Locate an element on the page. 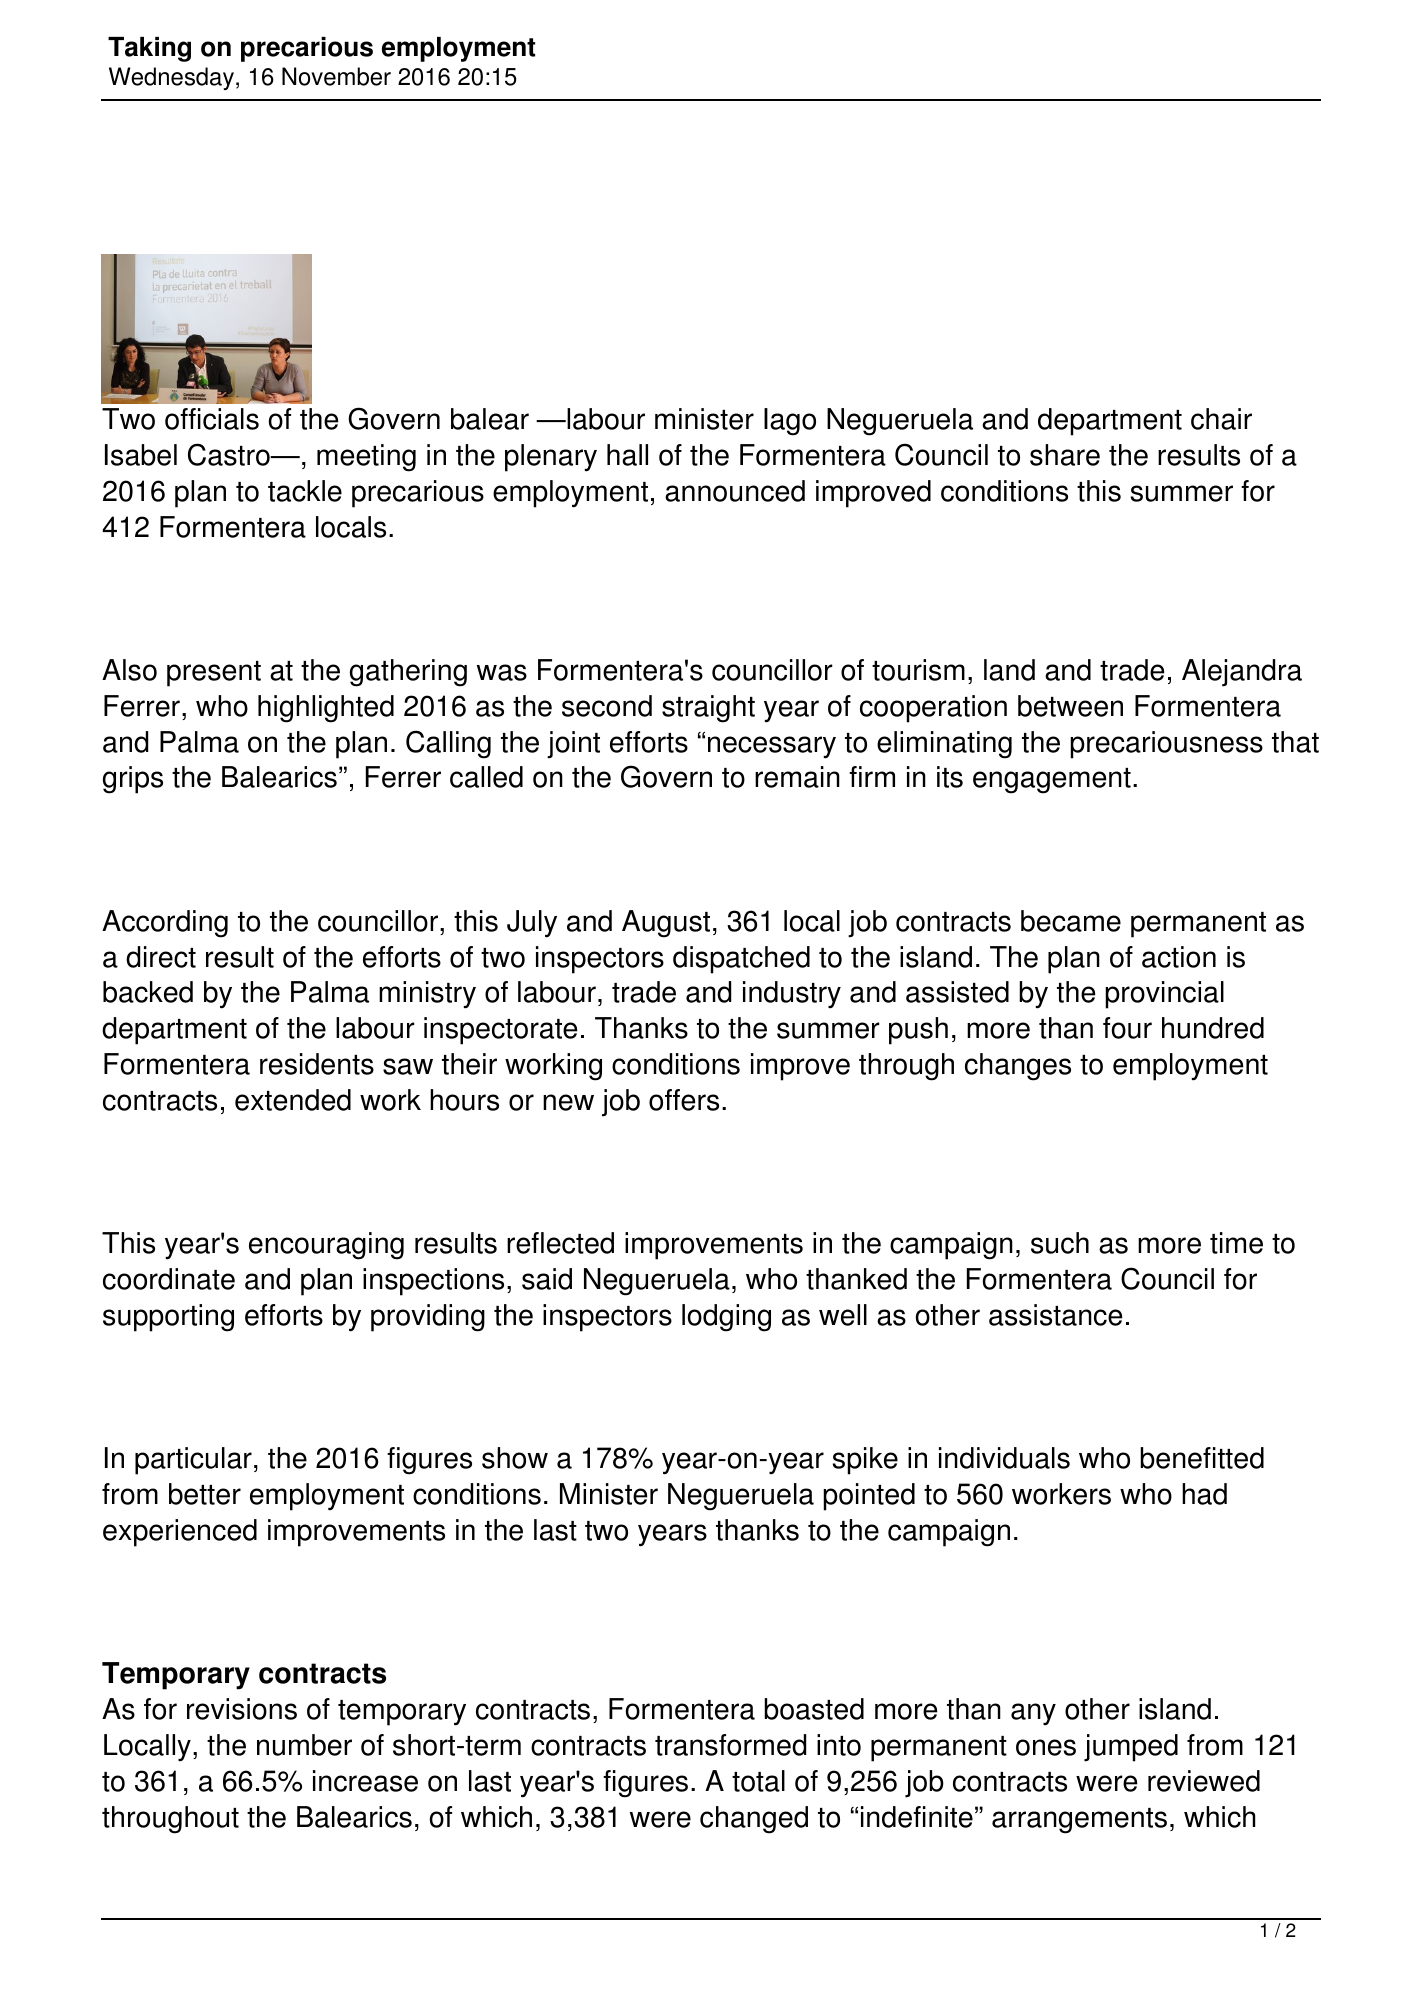 The height and width of the image is (2011, 1422). number is located at coordinates (304, 1745).
